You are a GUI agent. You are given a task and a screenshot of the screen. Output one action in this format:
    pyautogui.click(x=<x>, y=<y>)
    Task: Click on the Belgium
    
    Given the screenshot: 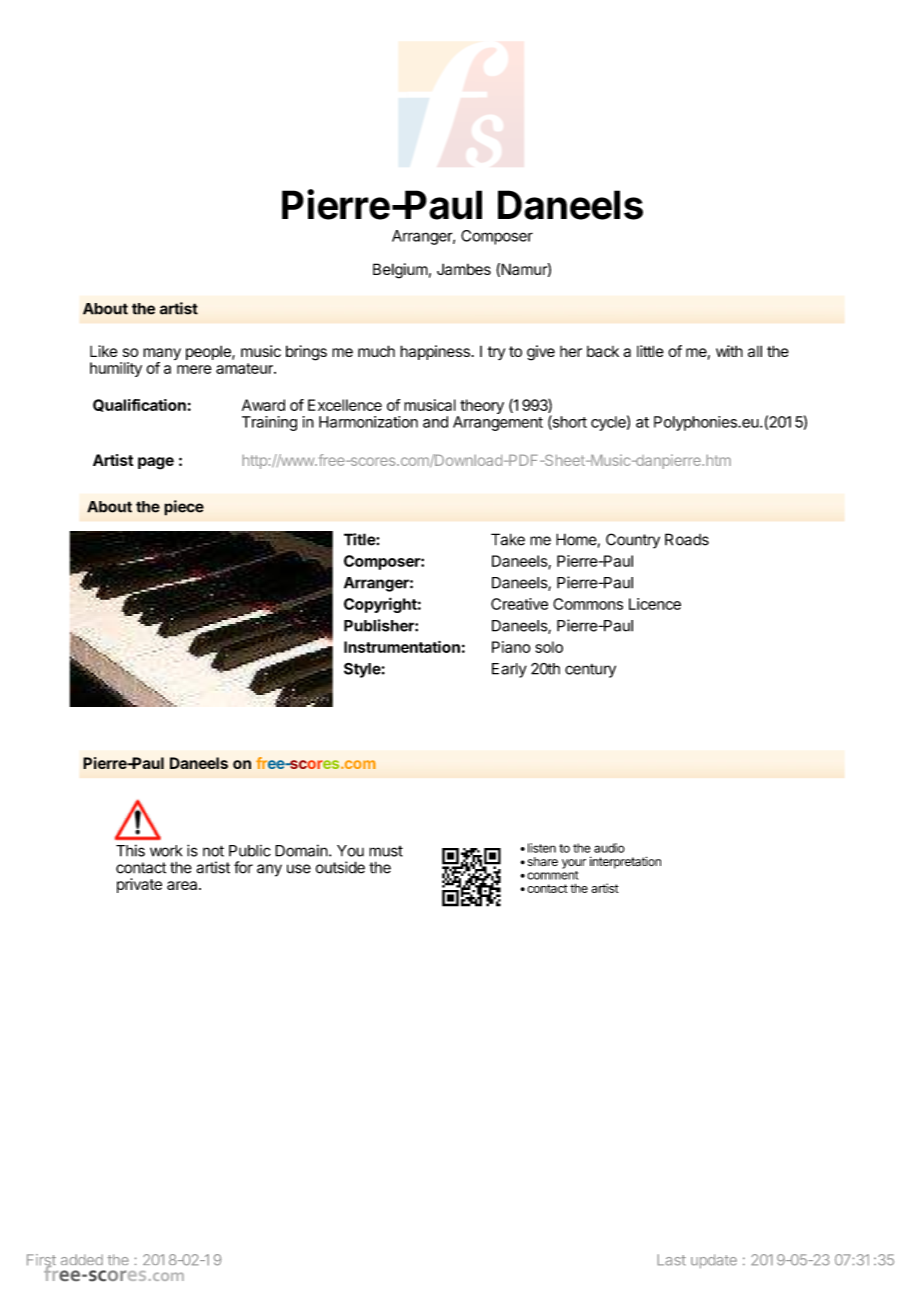 What is the action you would take?
    pyautogui.click(x=400, y=271)
